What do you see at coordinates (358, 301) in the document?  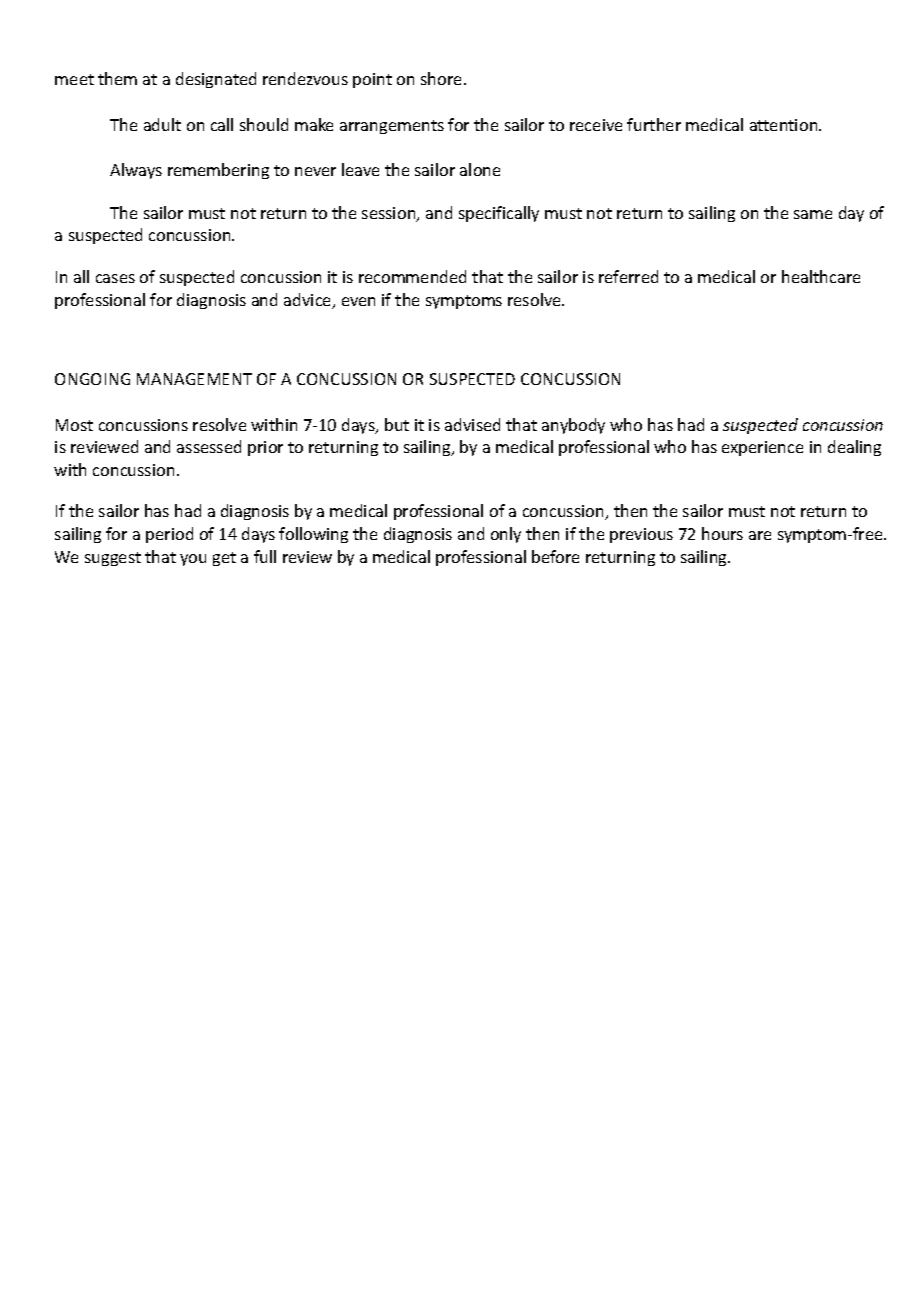 I see `even` at bounding box center [358, 301].
